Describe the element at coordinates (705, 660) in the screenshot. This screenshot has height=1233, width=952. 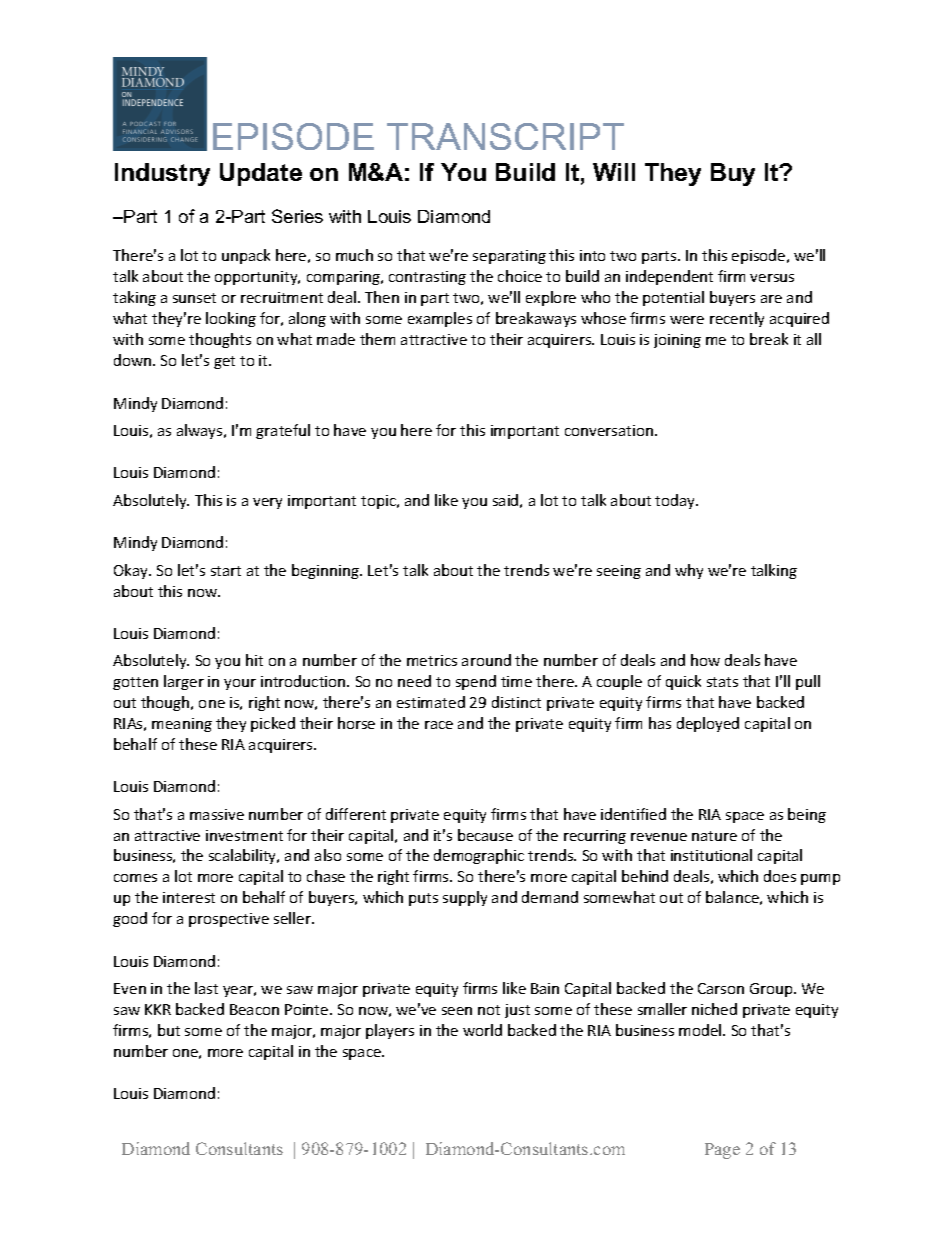
I see `how` at that location.
